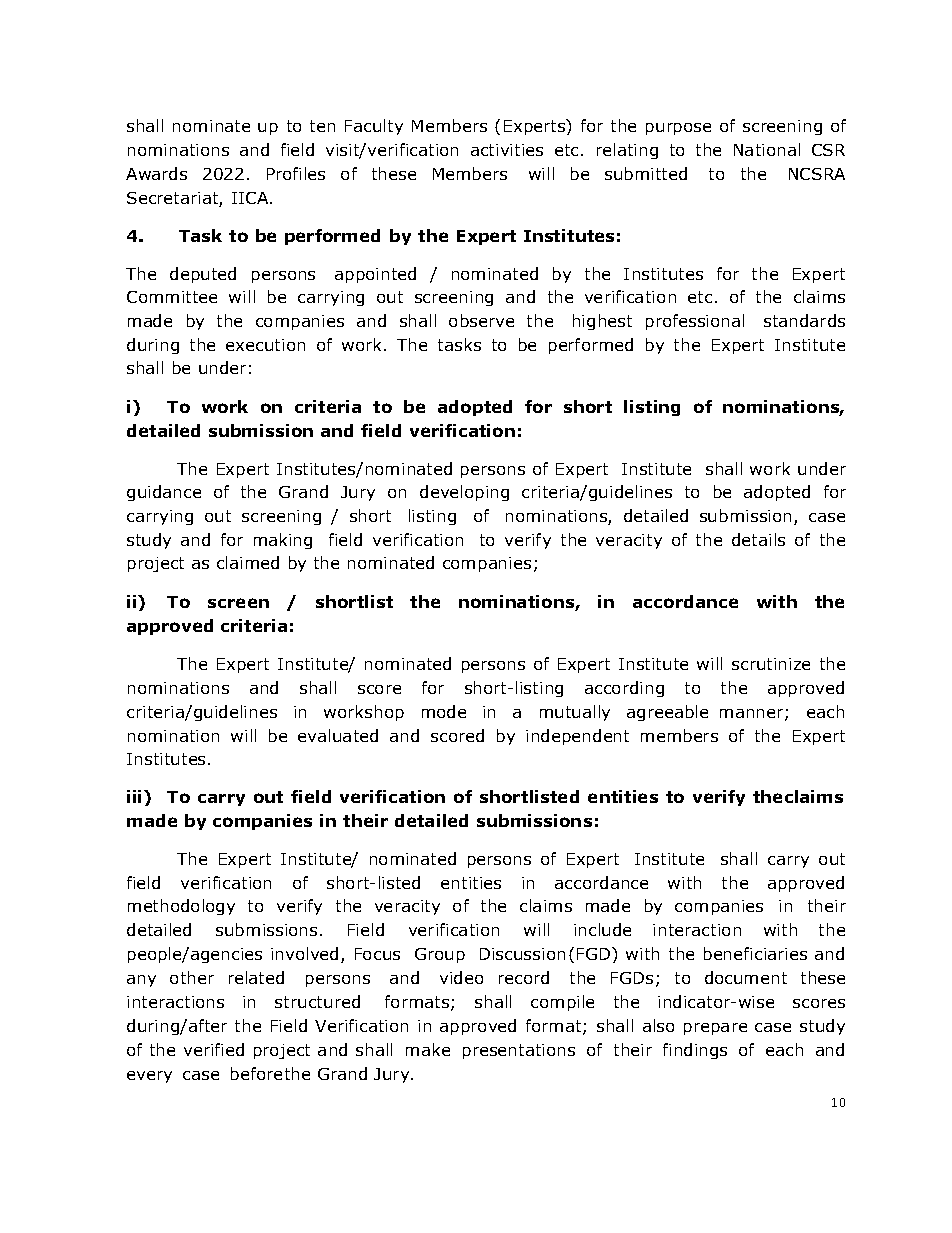 The image size is (952, 1233). I want to click on mode, so click(444, 711).
